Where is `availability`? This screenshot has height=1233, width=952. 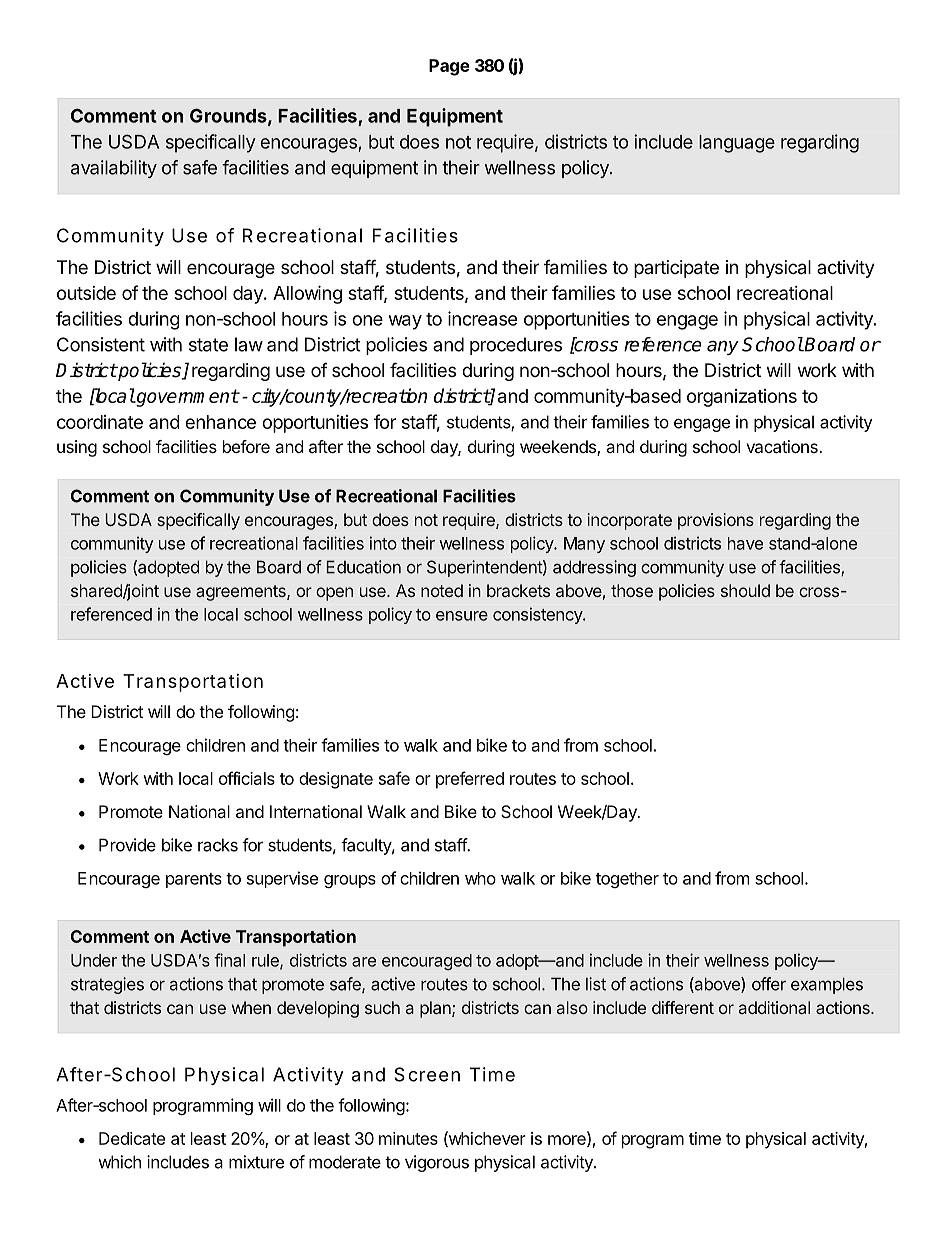
availability is located at coordinates (114, 169).
